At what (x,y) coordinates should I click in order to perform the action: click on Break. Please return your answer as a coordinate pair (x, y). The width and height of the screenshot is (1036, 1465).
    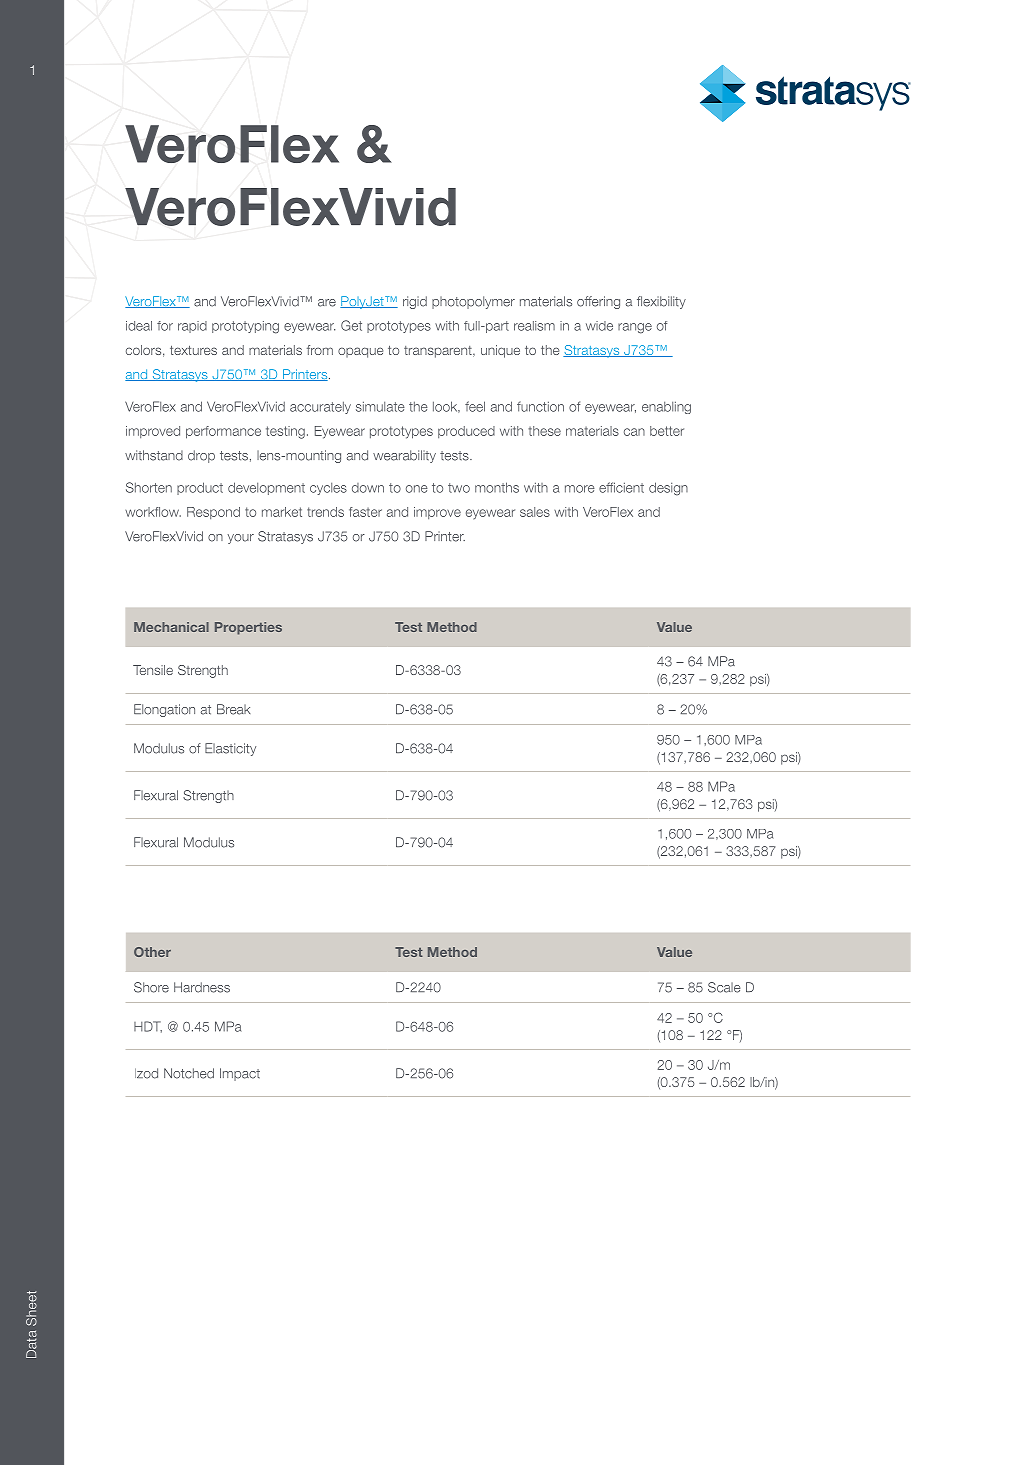
    Looking at the image, I should click on (234, 709).
